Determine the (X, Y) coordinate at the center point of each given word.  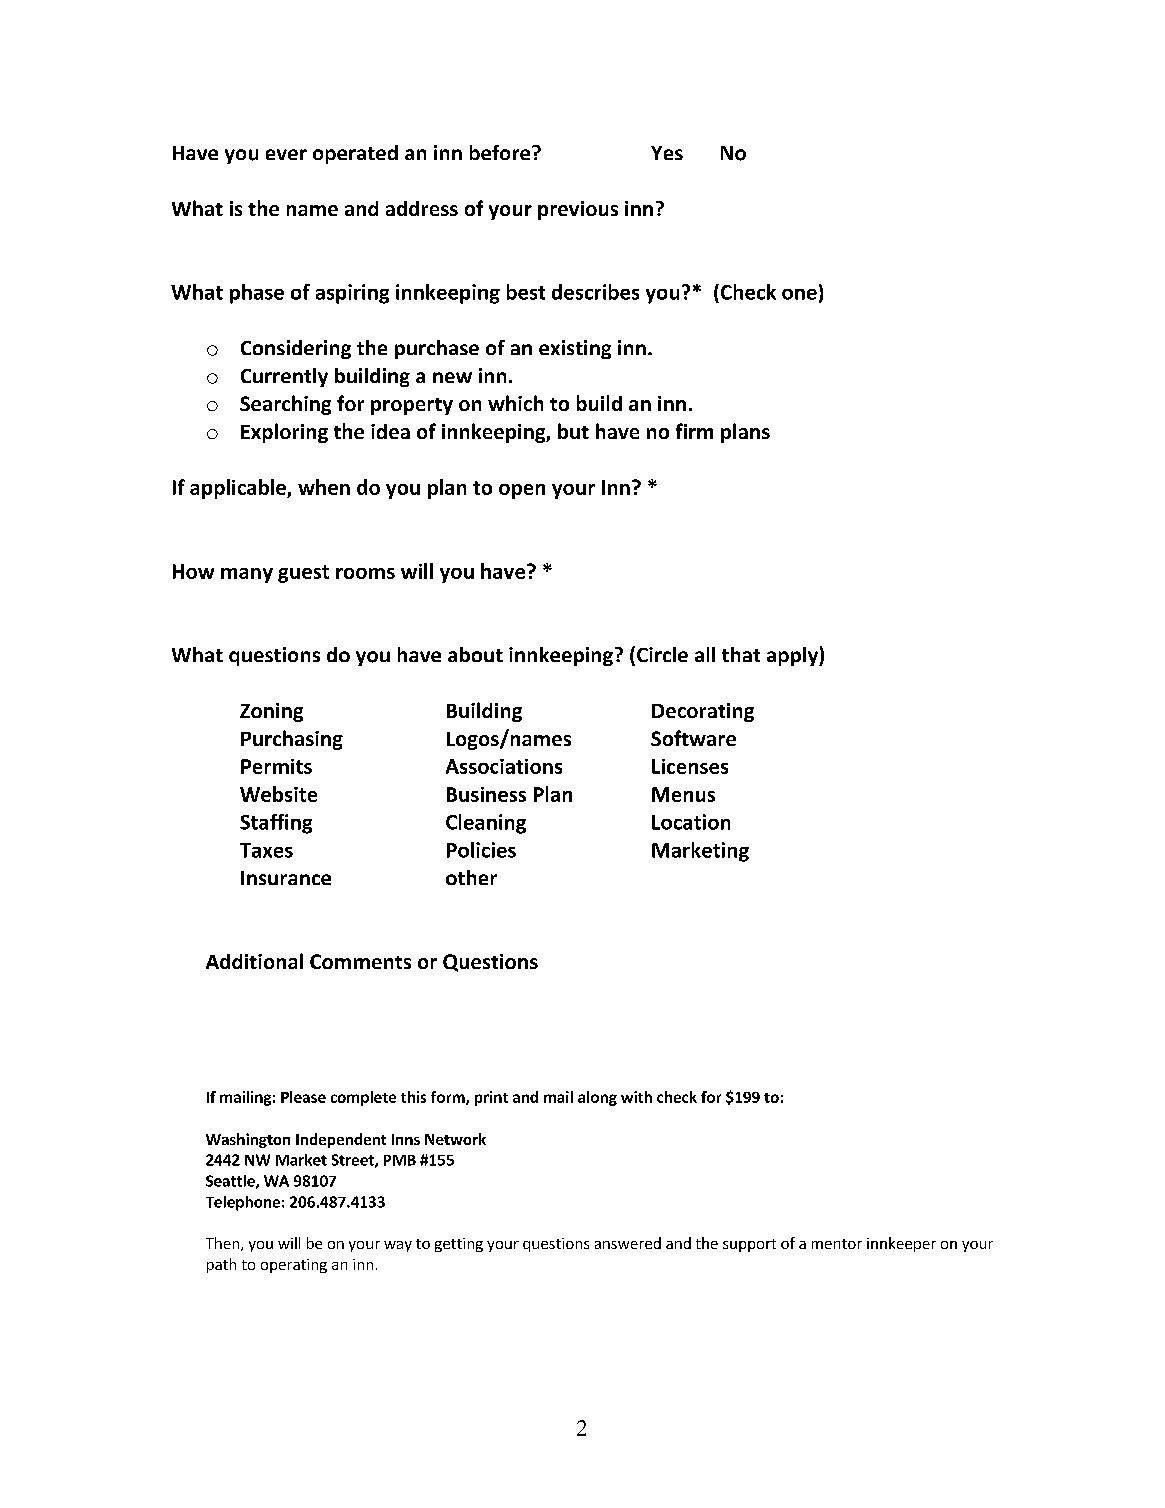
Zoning (271, 712)
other (471, 877)
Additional (254, 961)
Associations (504, 766)
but (573, 431)
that (741, 654)
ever (286, 154)
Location (691, 822)
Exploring (284, 433)
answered (628, 1243)
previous (578, 210)
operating (294, 1266)
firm (694, 431)
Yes (667, 153)
